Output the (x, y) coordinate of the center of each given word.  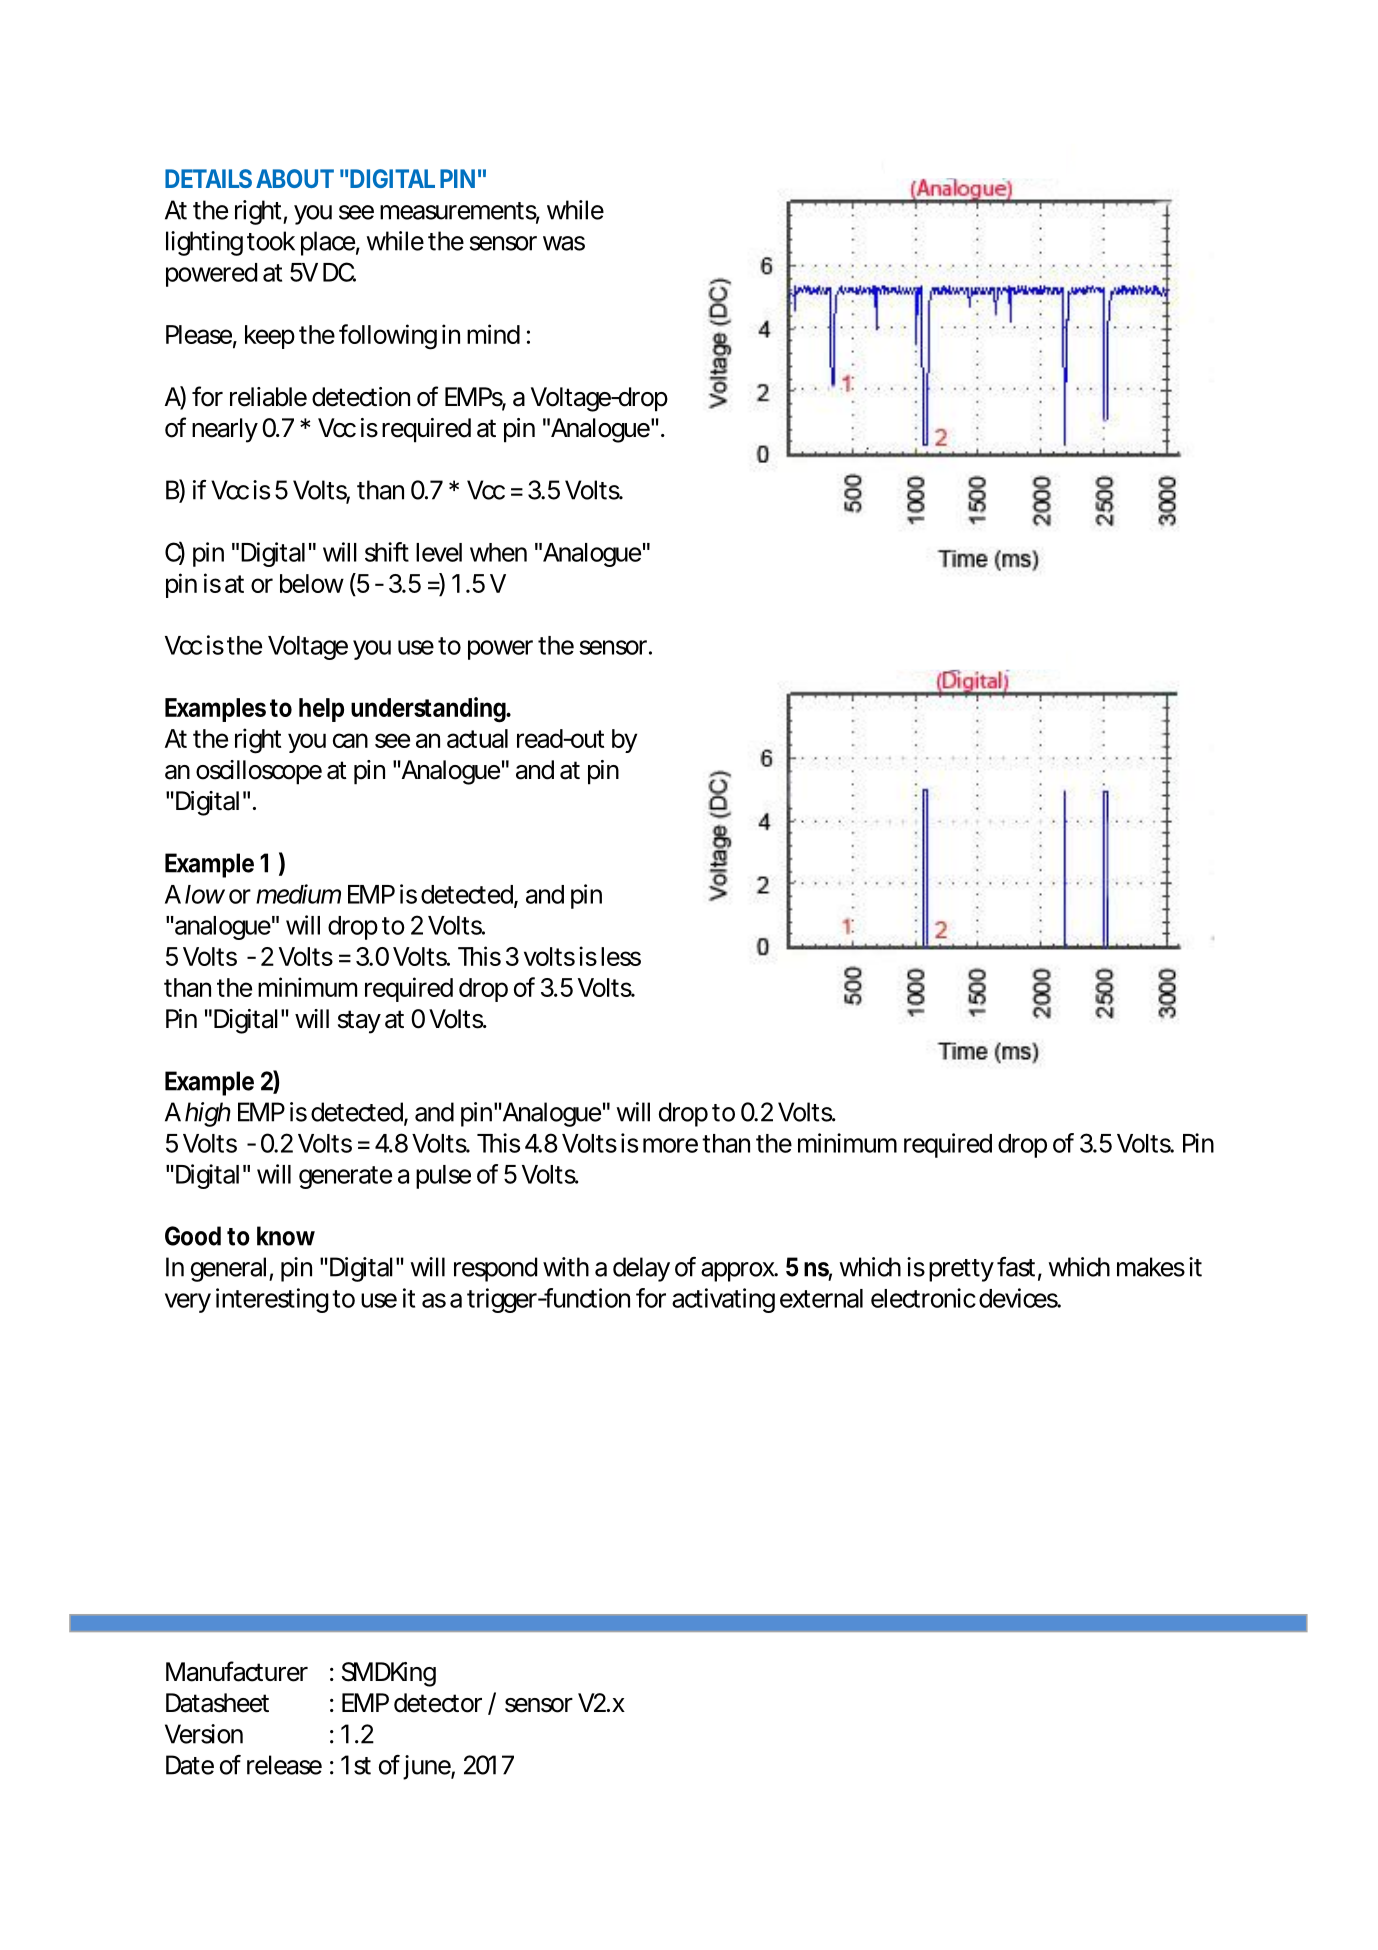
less (621, 956)
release (284, 1765)
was (564, 243)
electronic (923, 1298)
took (271, 241)
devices (1020, 1298)
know (286, 1236)
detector (438, 1703)
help (321, 710)
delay (641, 1269)
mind (493, 334)
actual (477, 738)
